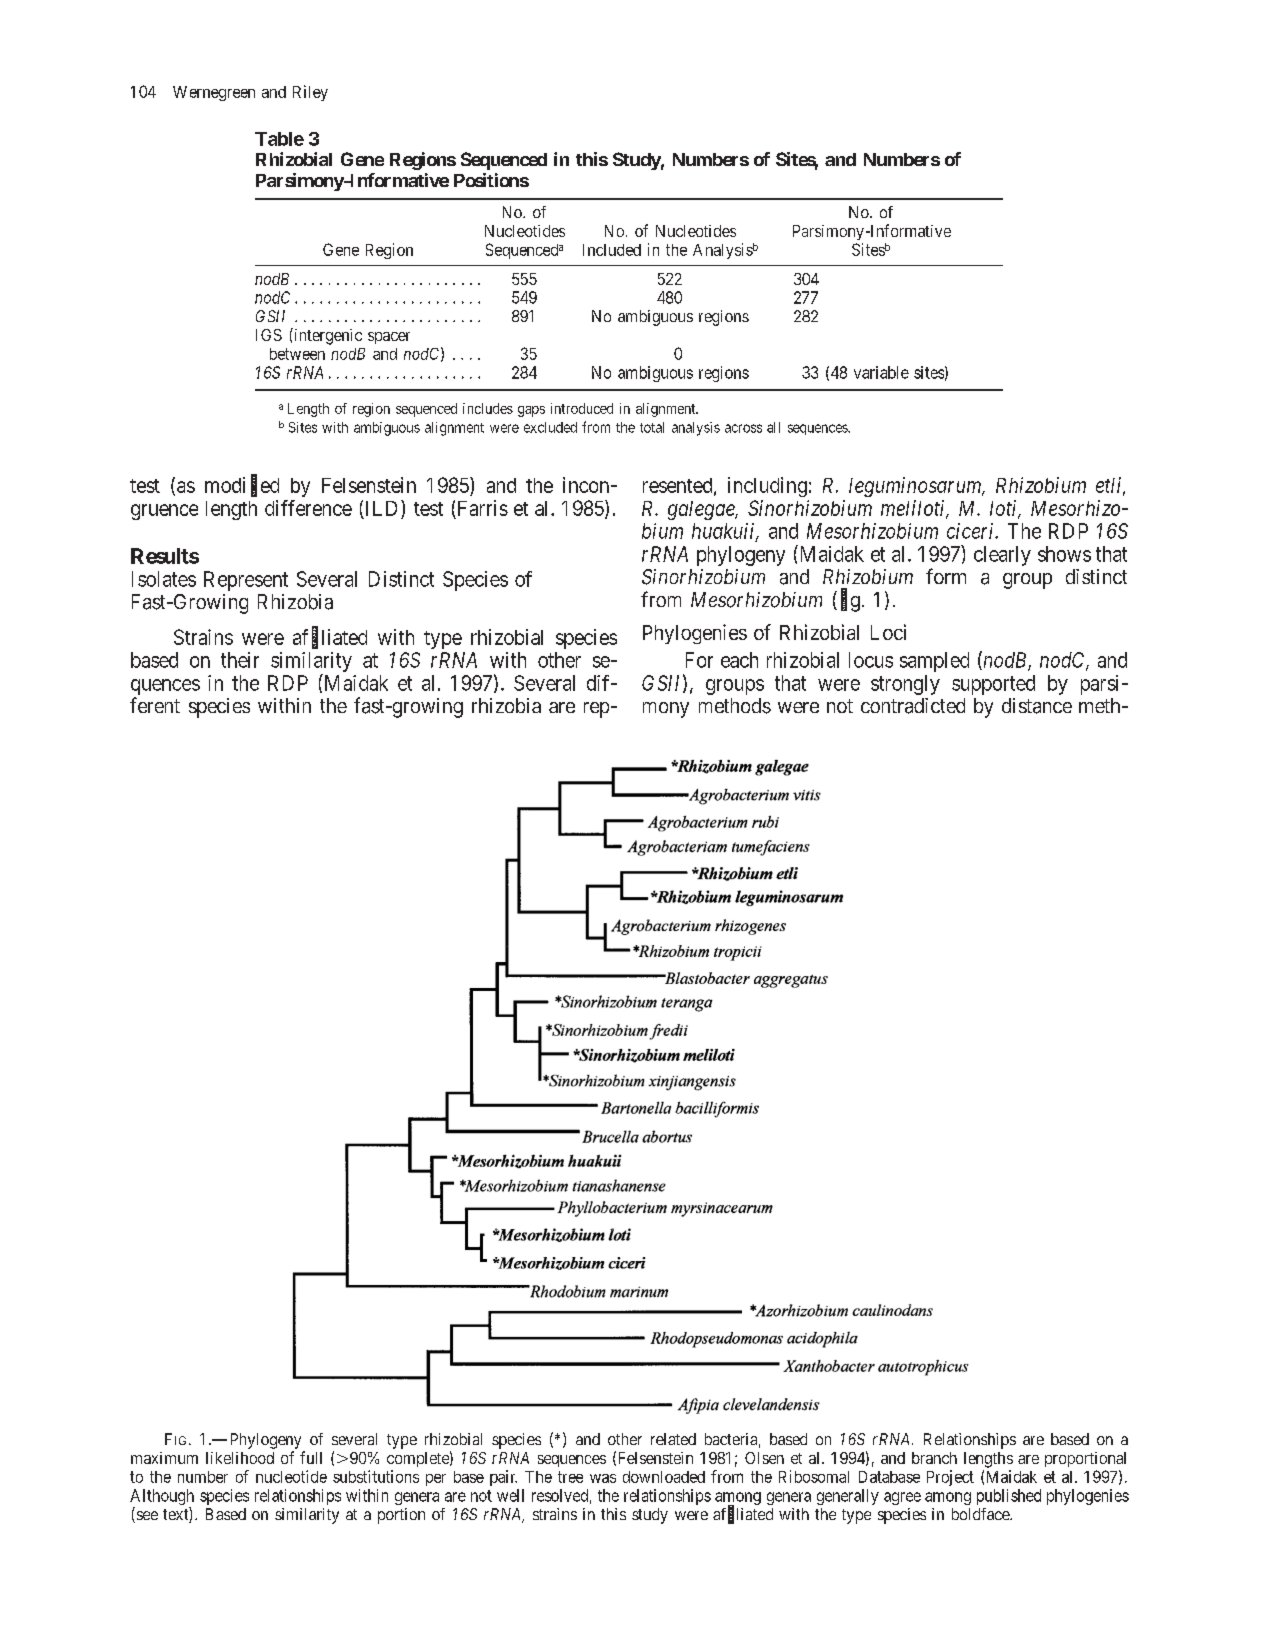 This screenshot has height=1647, width=1272. I want to click on modified, so click(242, 486).
